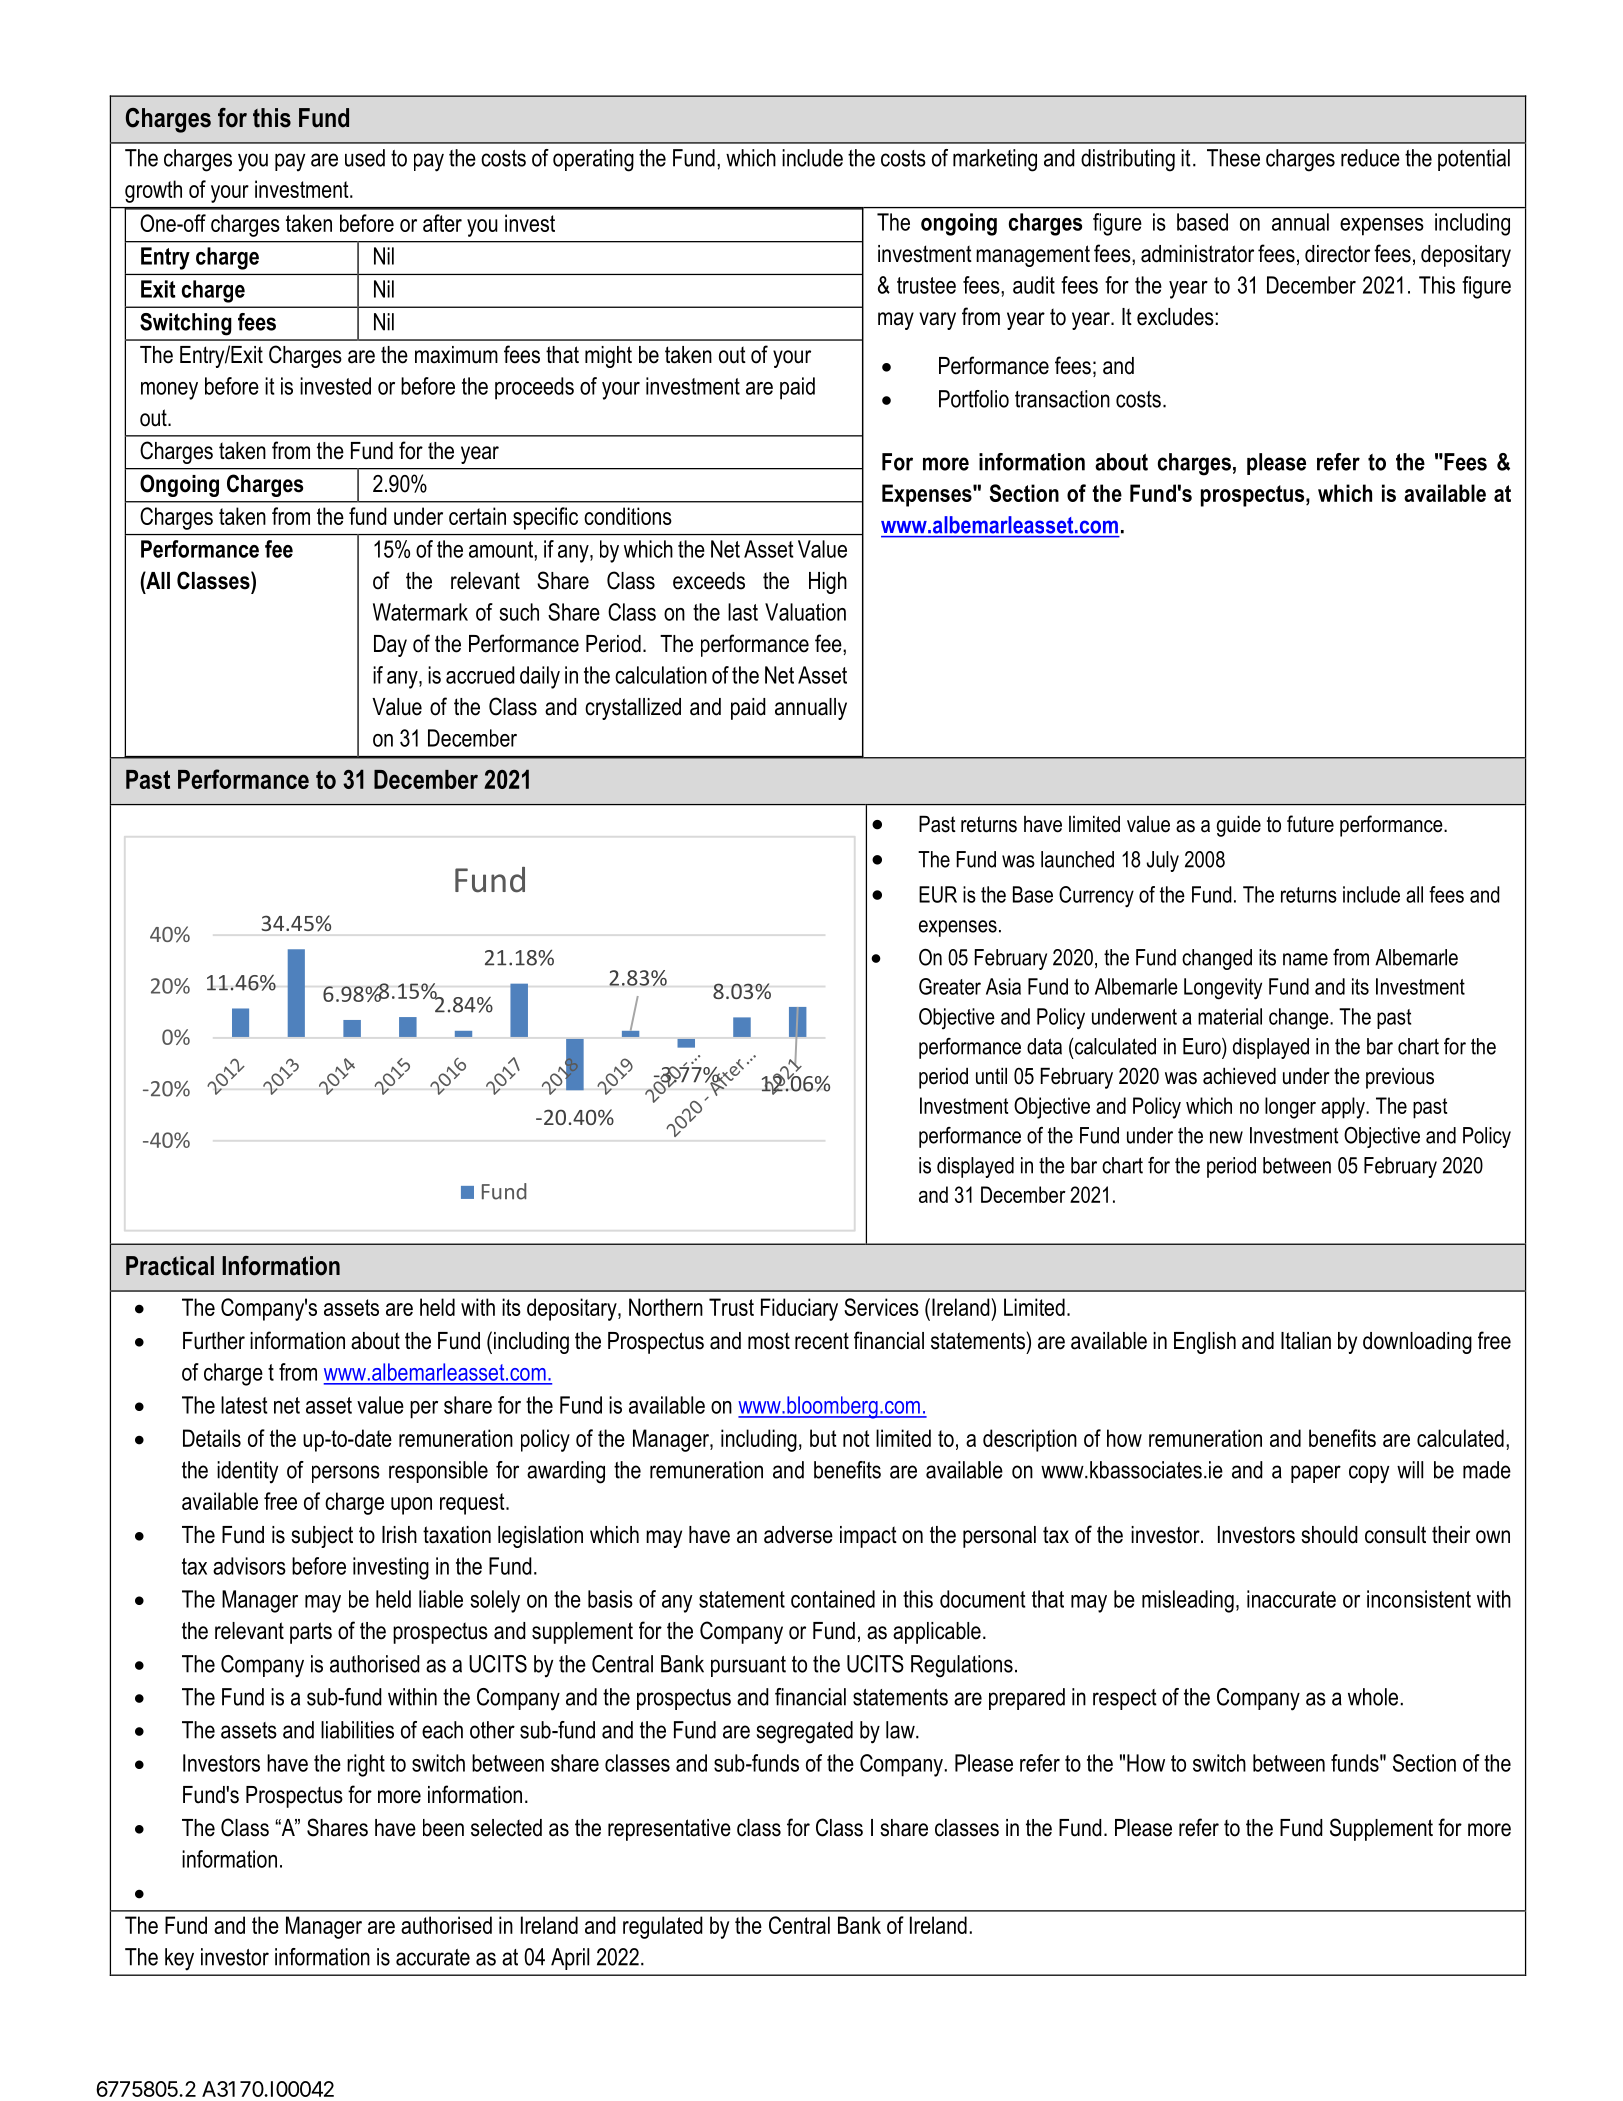  I want to click on used, so click(365, 158).
